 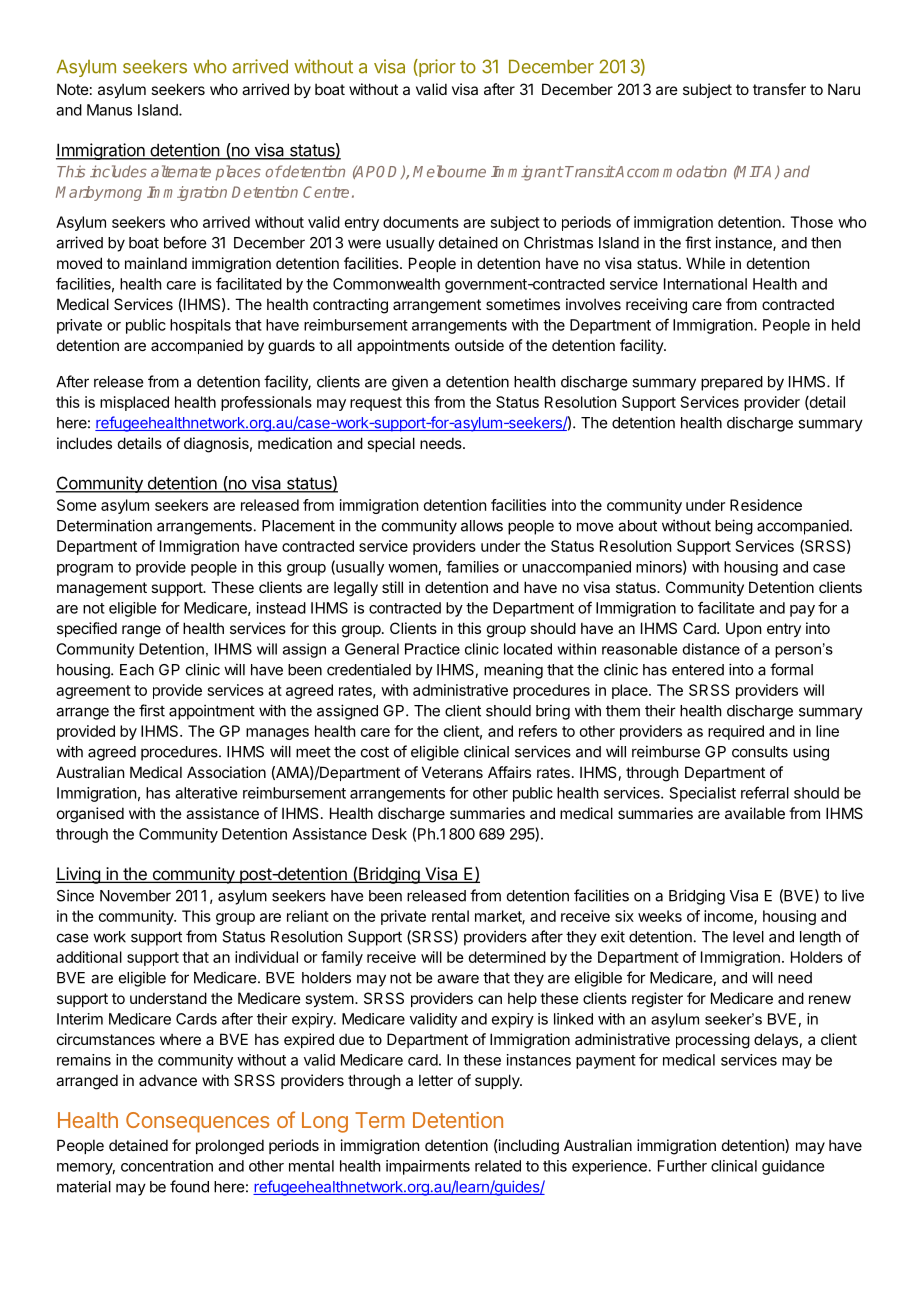 I want to click on concentration, so click(x=167, y=1166).
